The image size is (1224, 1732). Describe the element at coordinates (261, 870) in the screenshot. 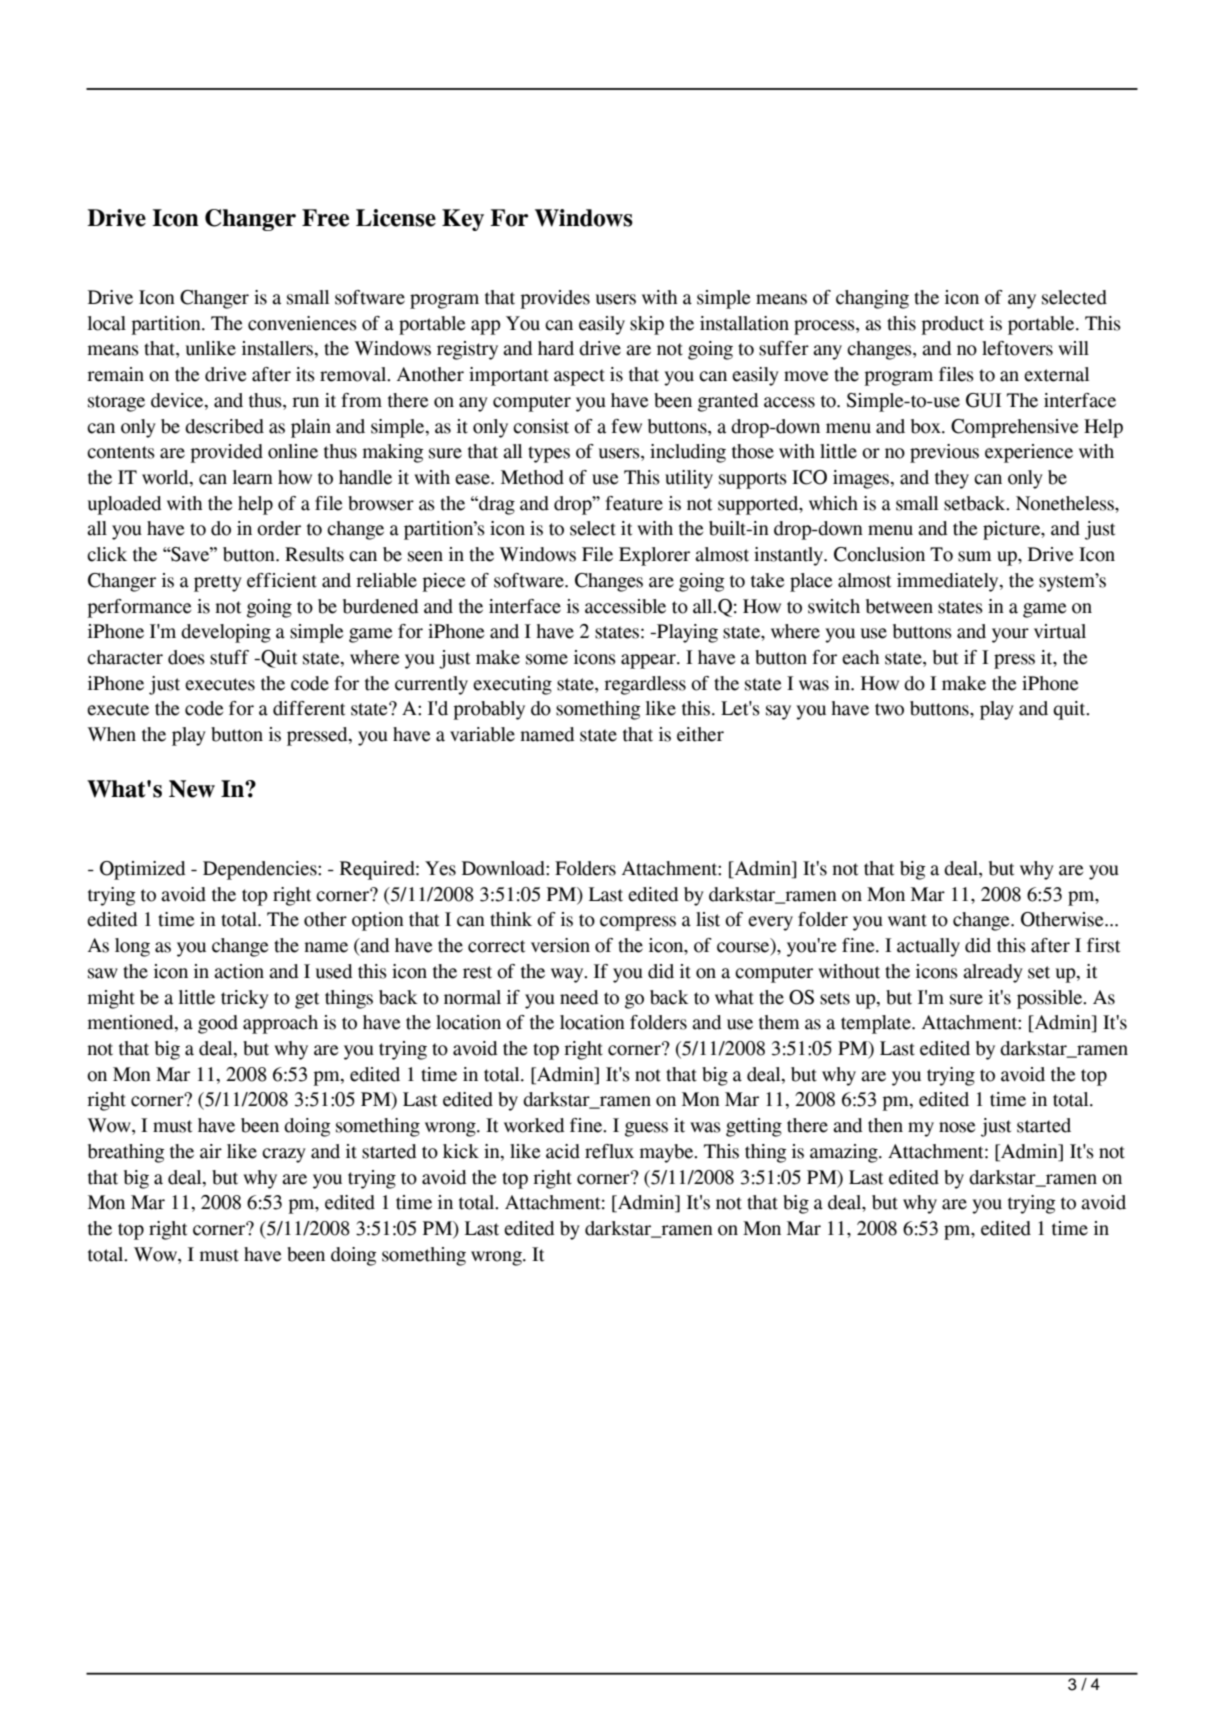

I see `Dependencies` at that location.
